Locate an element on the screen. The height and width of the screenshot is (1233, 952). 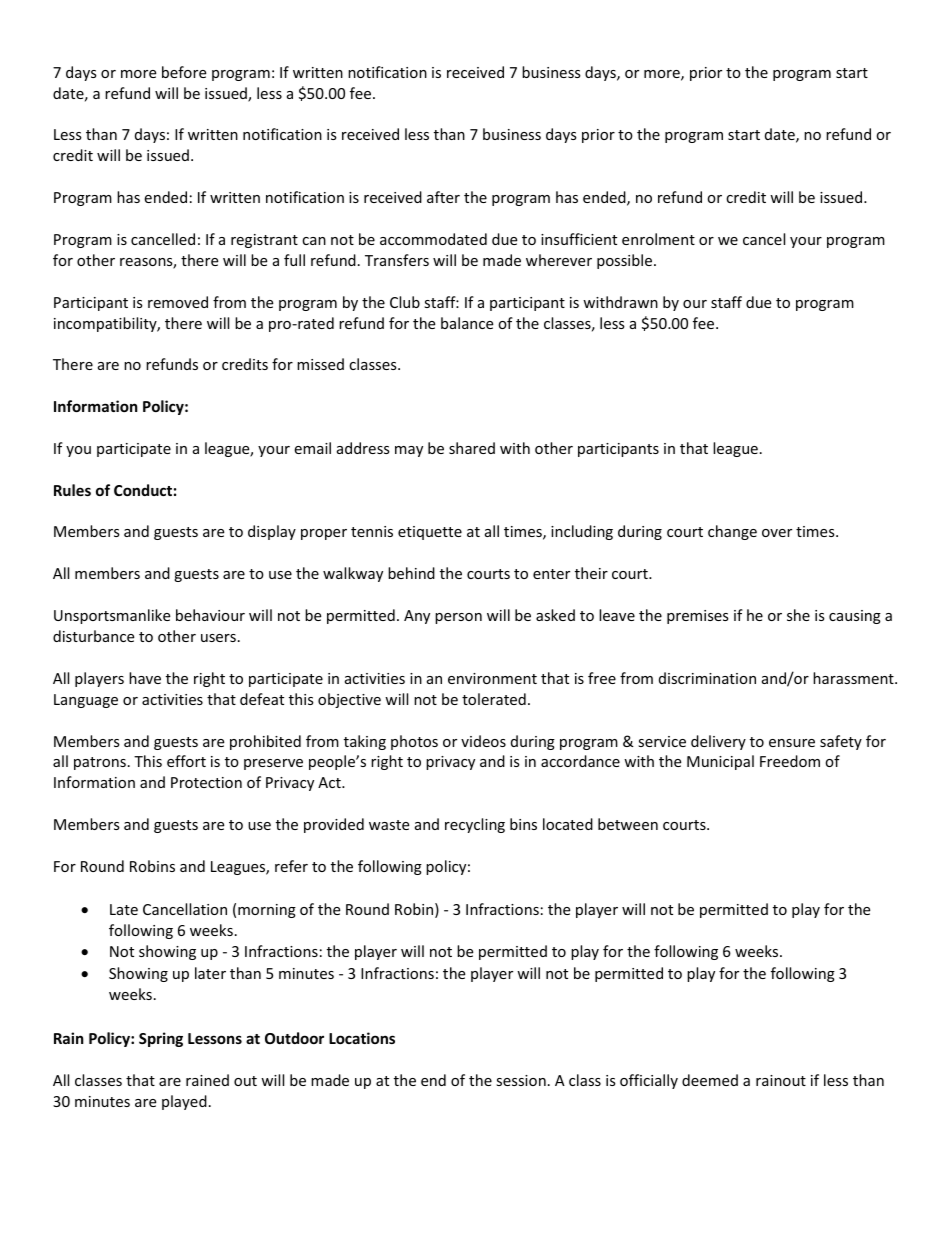
after is located at coordinates (443, 197).
